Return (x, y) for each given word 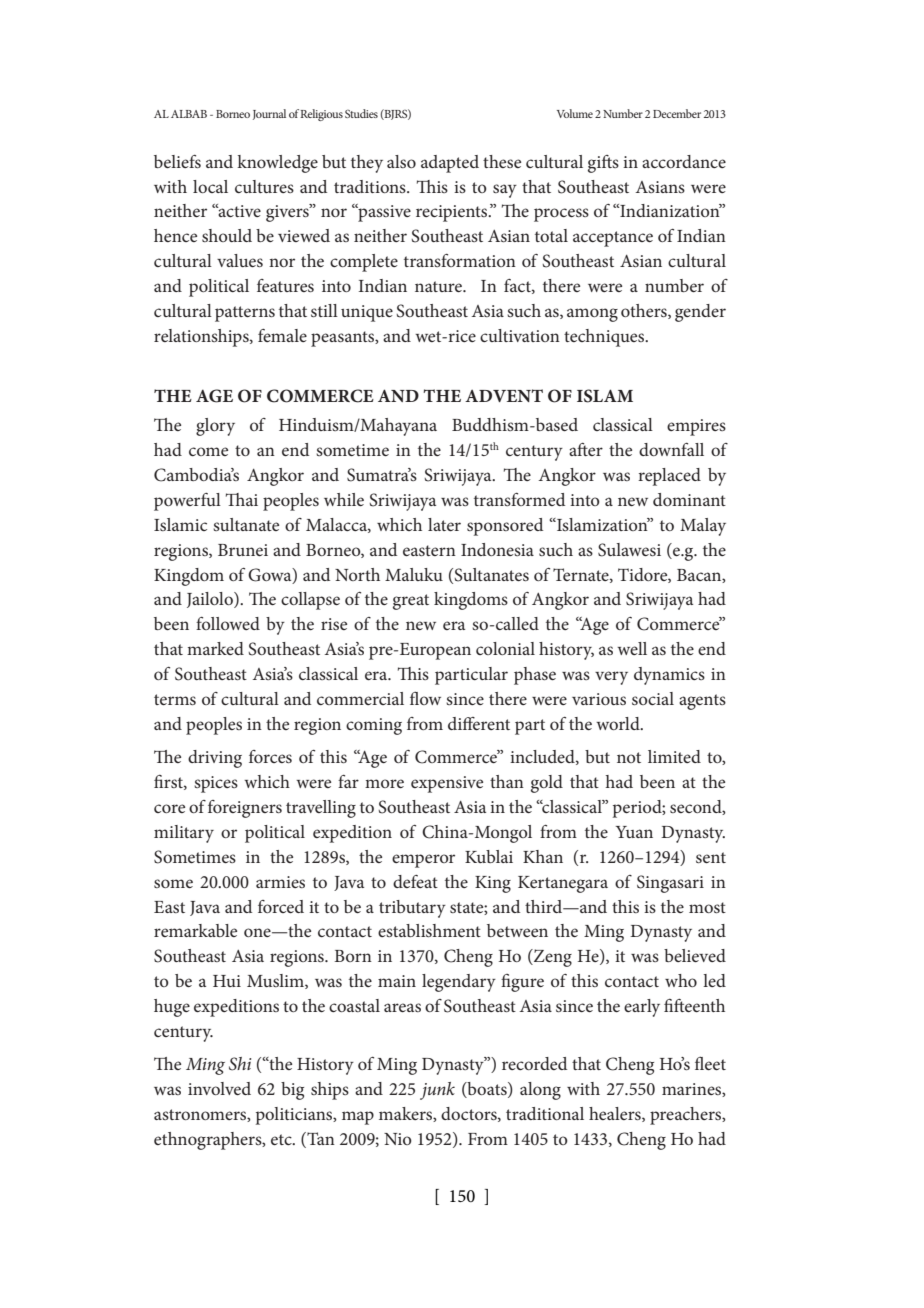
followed (228, 623)
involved (219, 1088)
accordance (684, 161)
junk (437, 1091)
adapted (450, 164)
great (411, 602)
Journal (269, 114)
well (632, 648)
